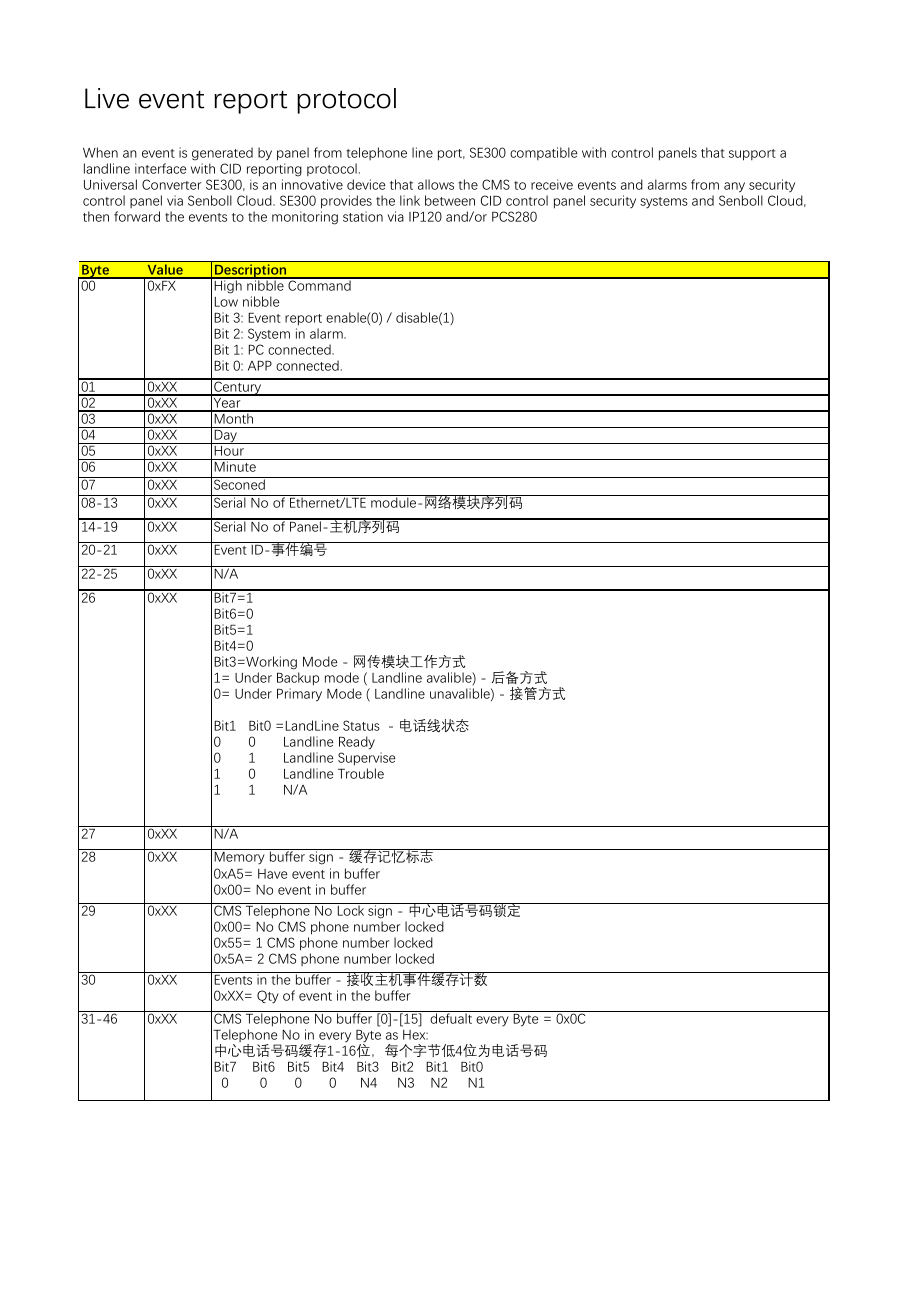  I want to click on Command, so click(319, 284).
